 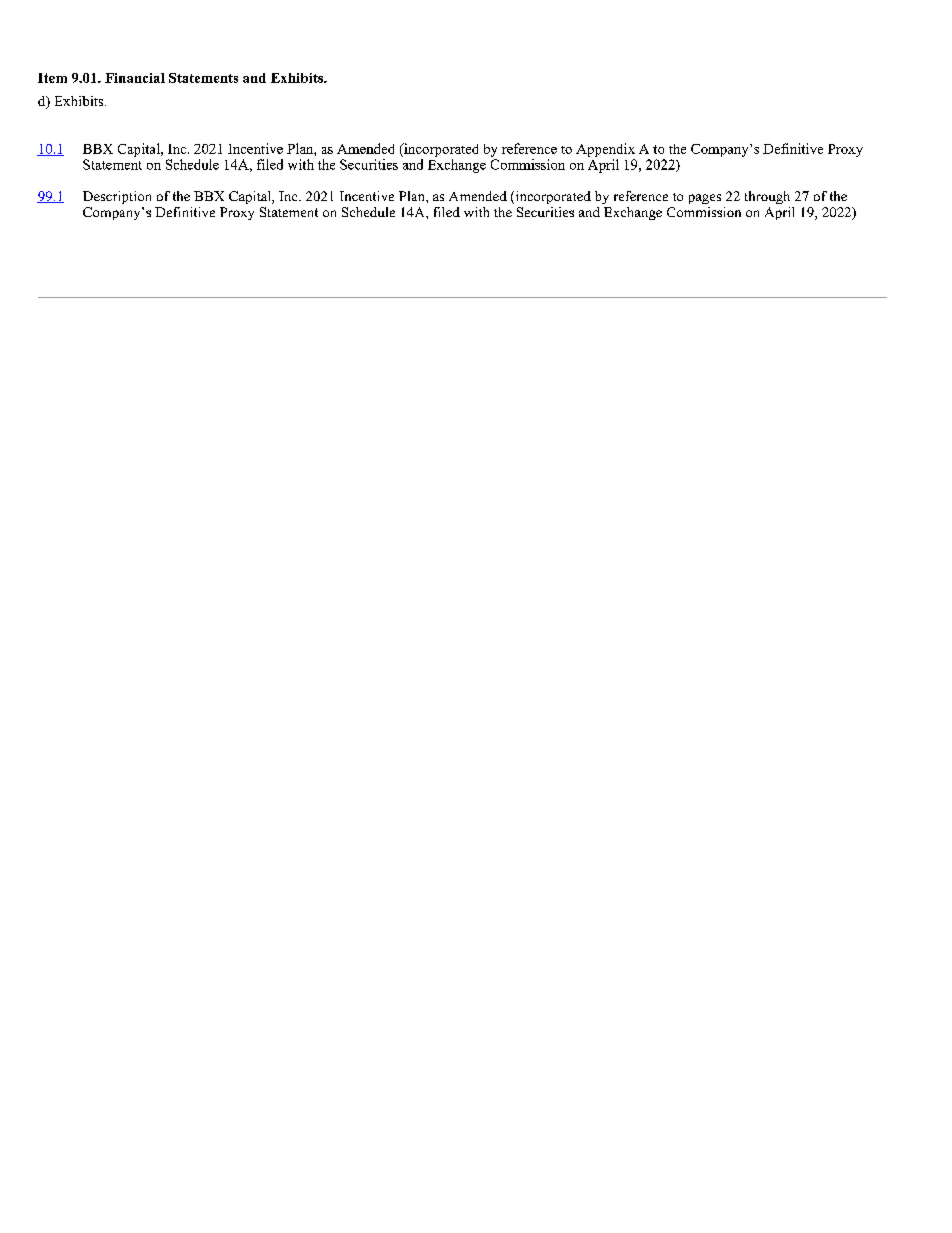 I want to click on through, so click(x=767, y=197).
